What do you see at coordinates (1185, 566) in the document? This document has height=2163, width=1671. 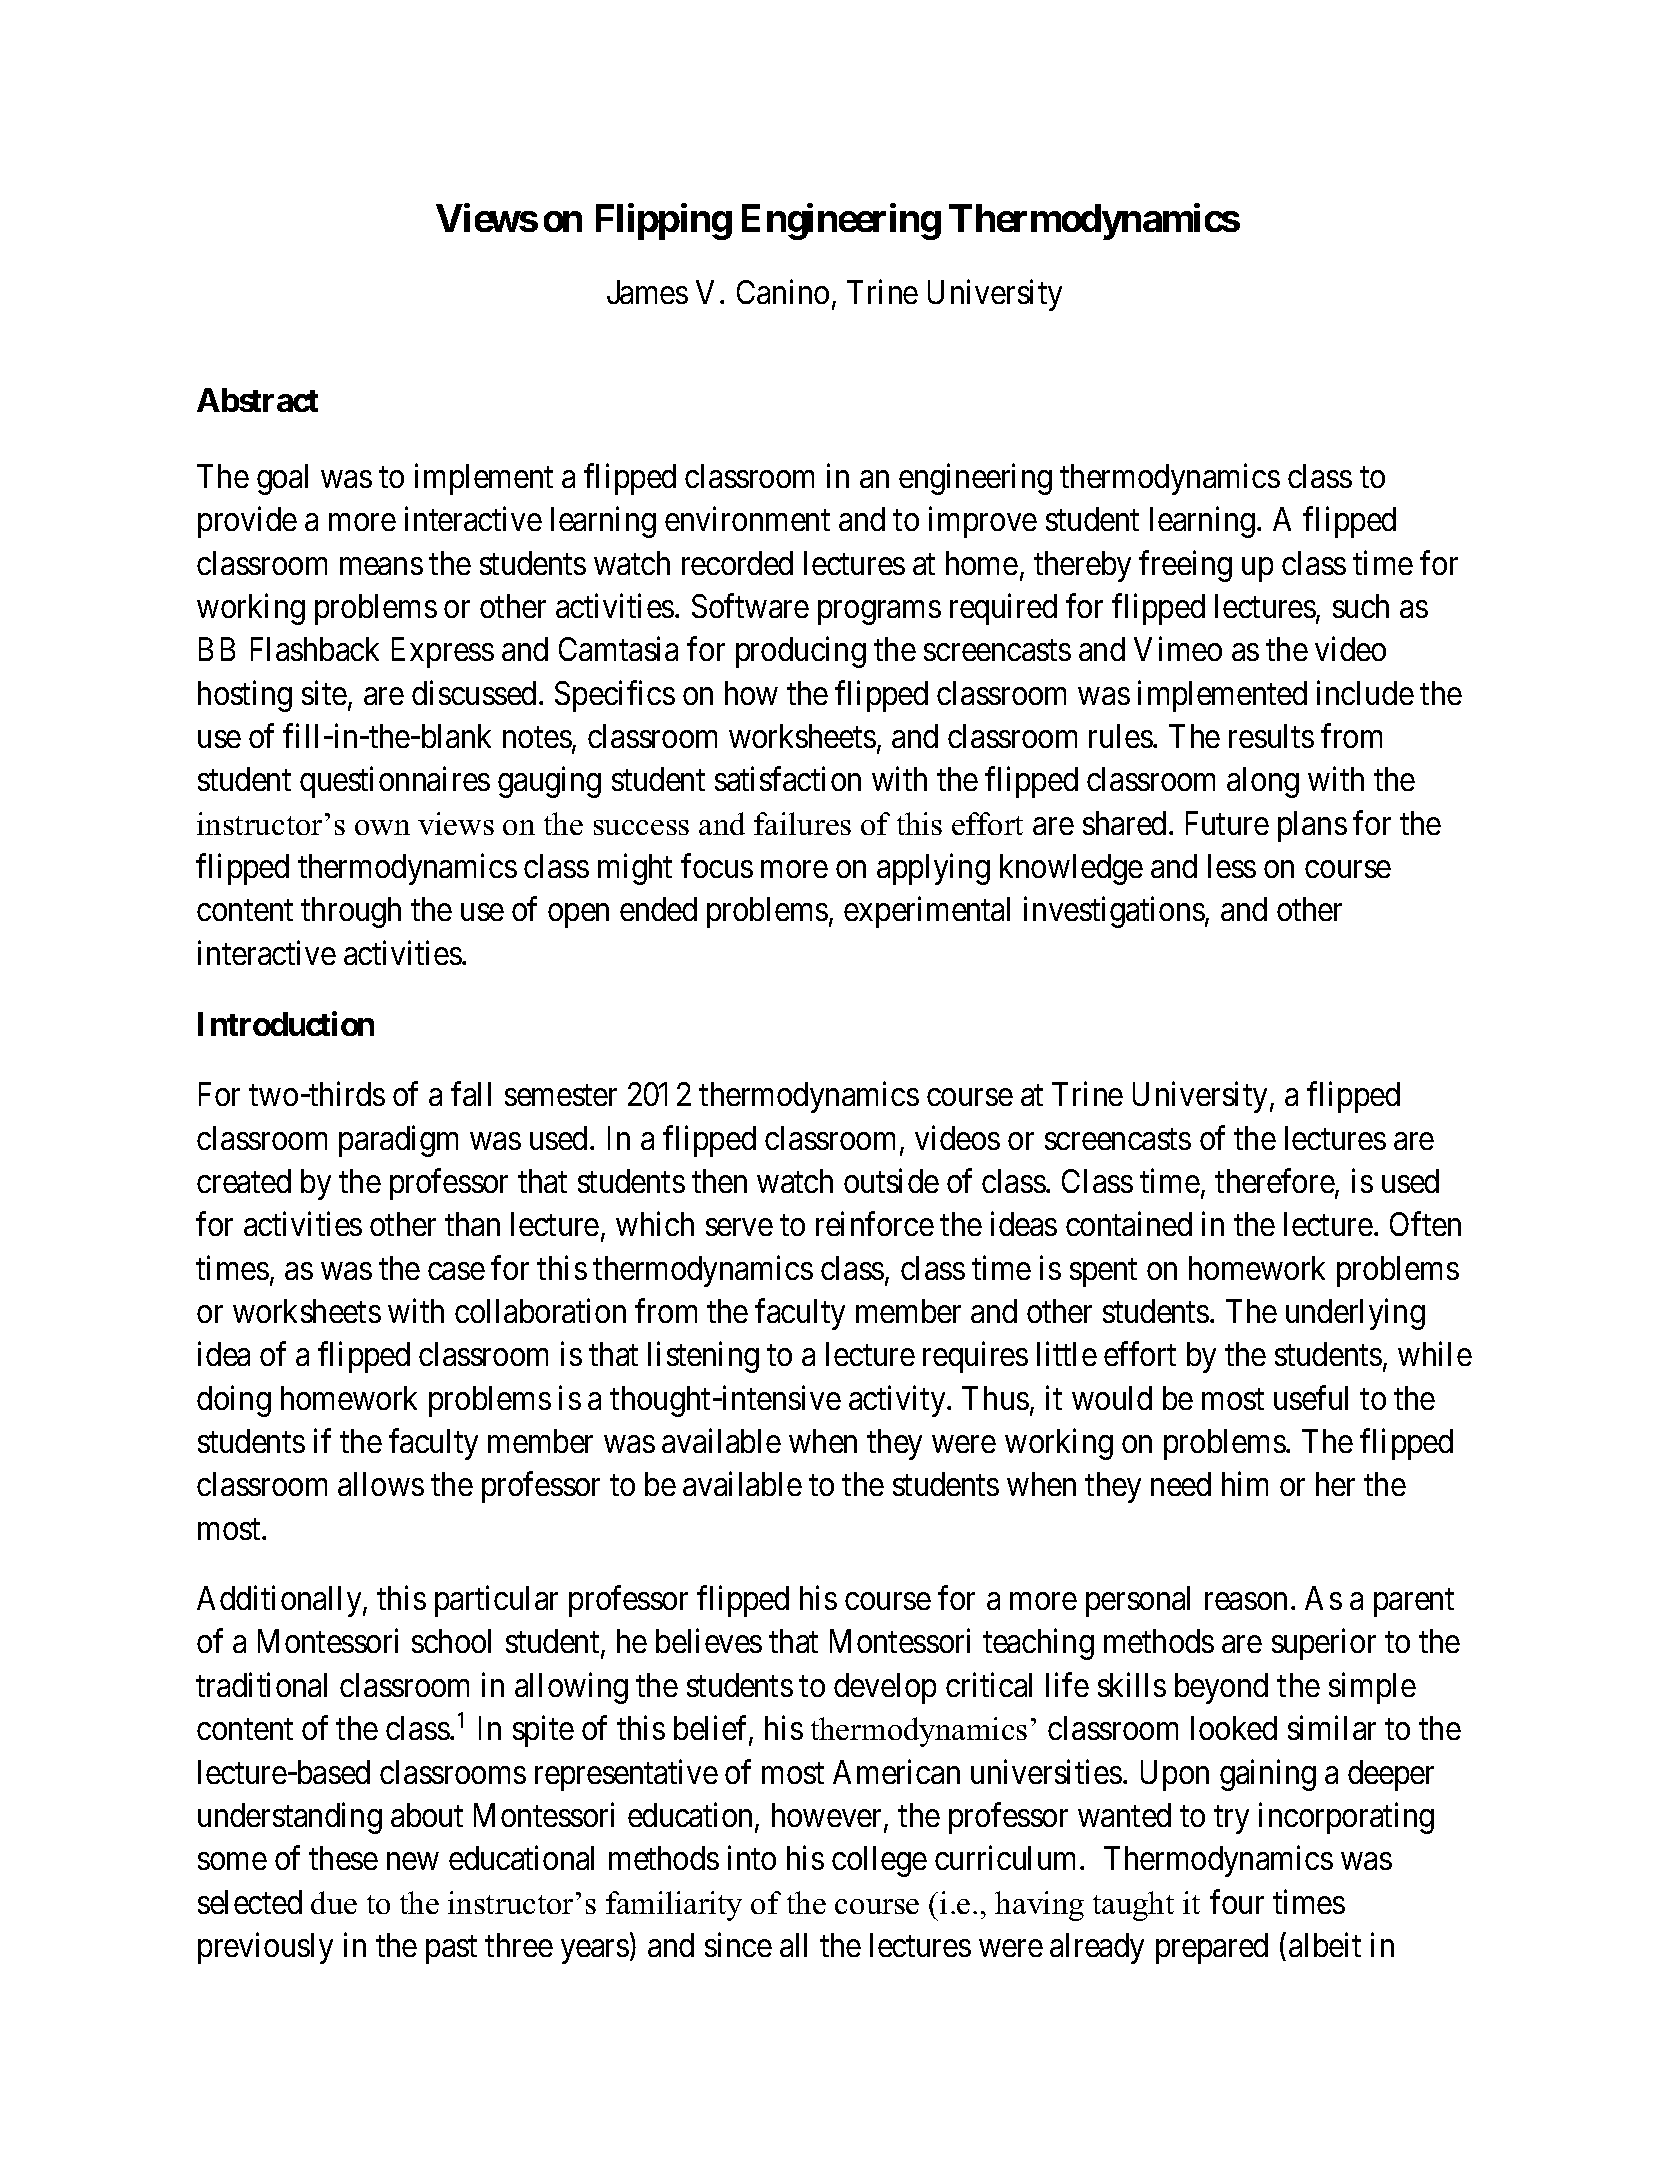 I see `freeing` at bounding box center [1185, 566].
